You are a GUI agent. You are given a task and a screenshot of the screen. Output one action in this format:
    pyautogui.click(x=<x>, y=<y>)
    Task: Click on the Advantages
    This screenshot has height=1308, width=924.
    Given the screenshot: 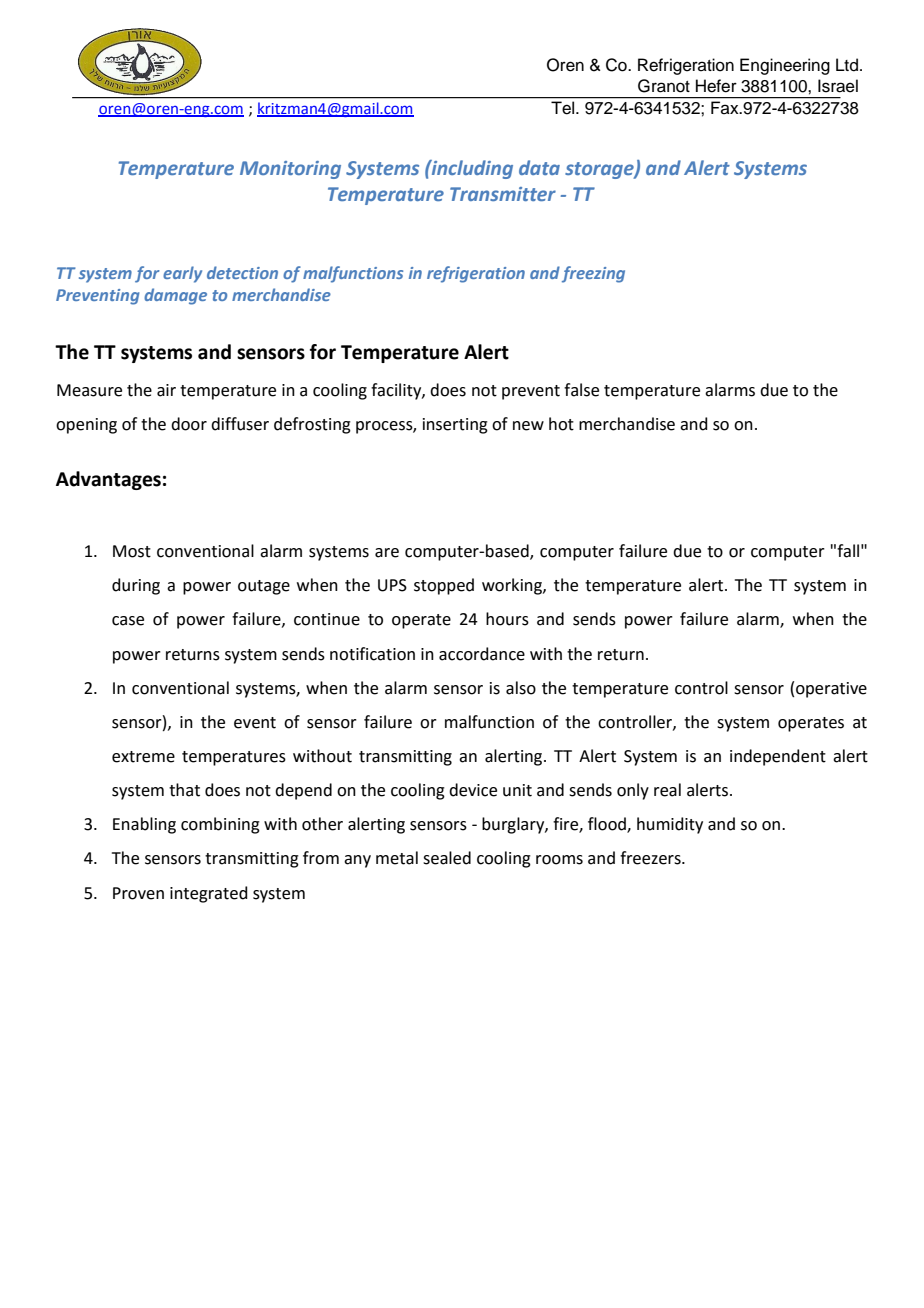 What is the action you would take?
    pyautogui.click(x=108, y=480)
